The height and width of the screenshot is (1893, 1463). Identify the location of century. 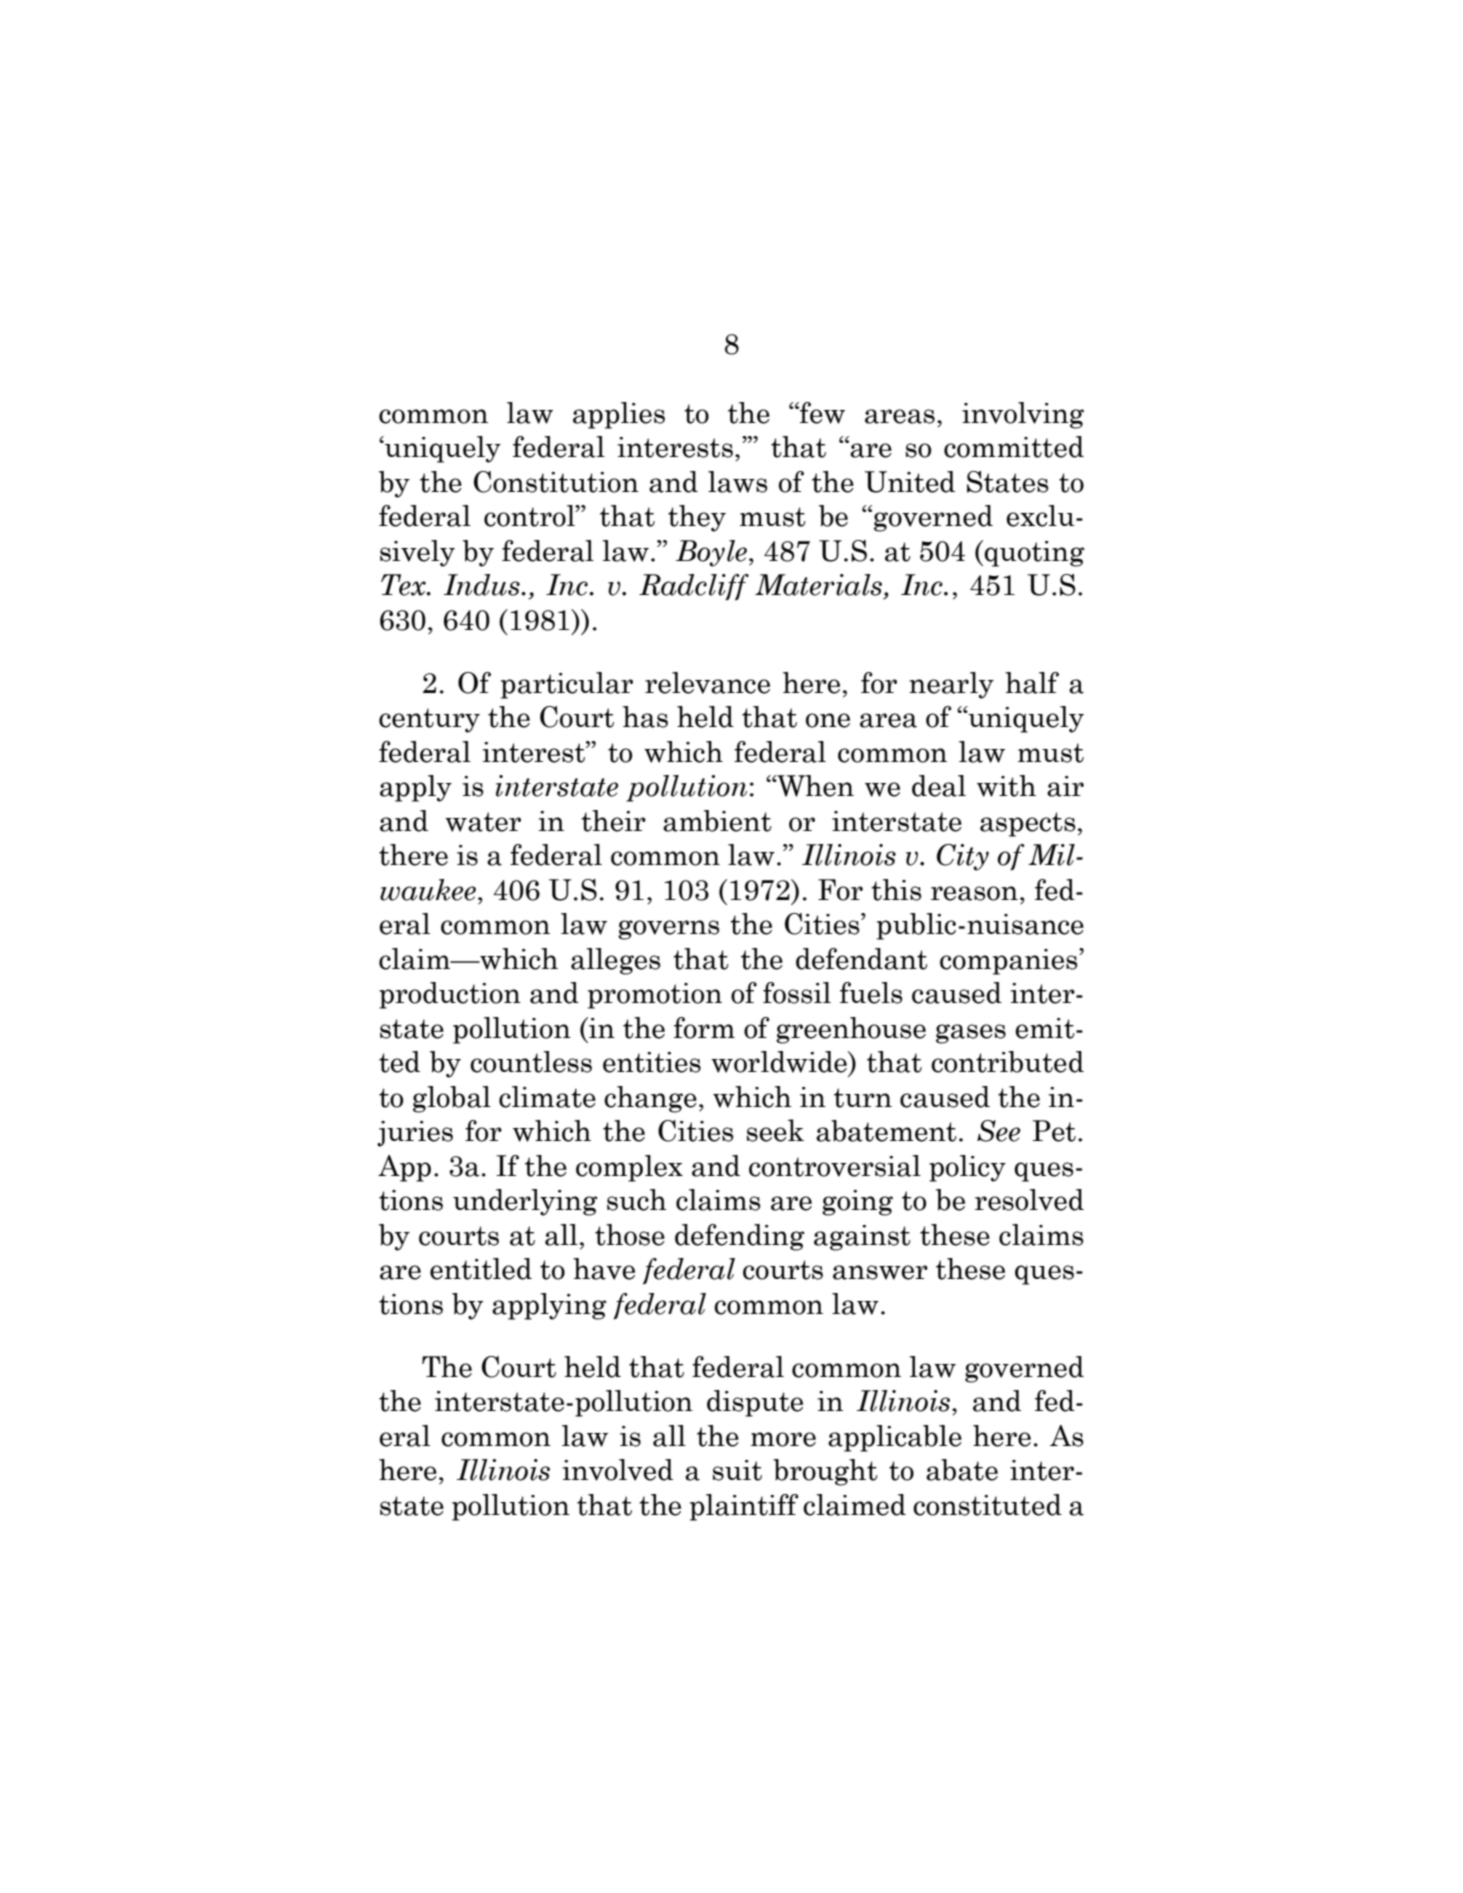
(429, 720).
